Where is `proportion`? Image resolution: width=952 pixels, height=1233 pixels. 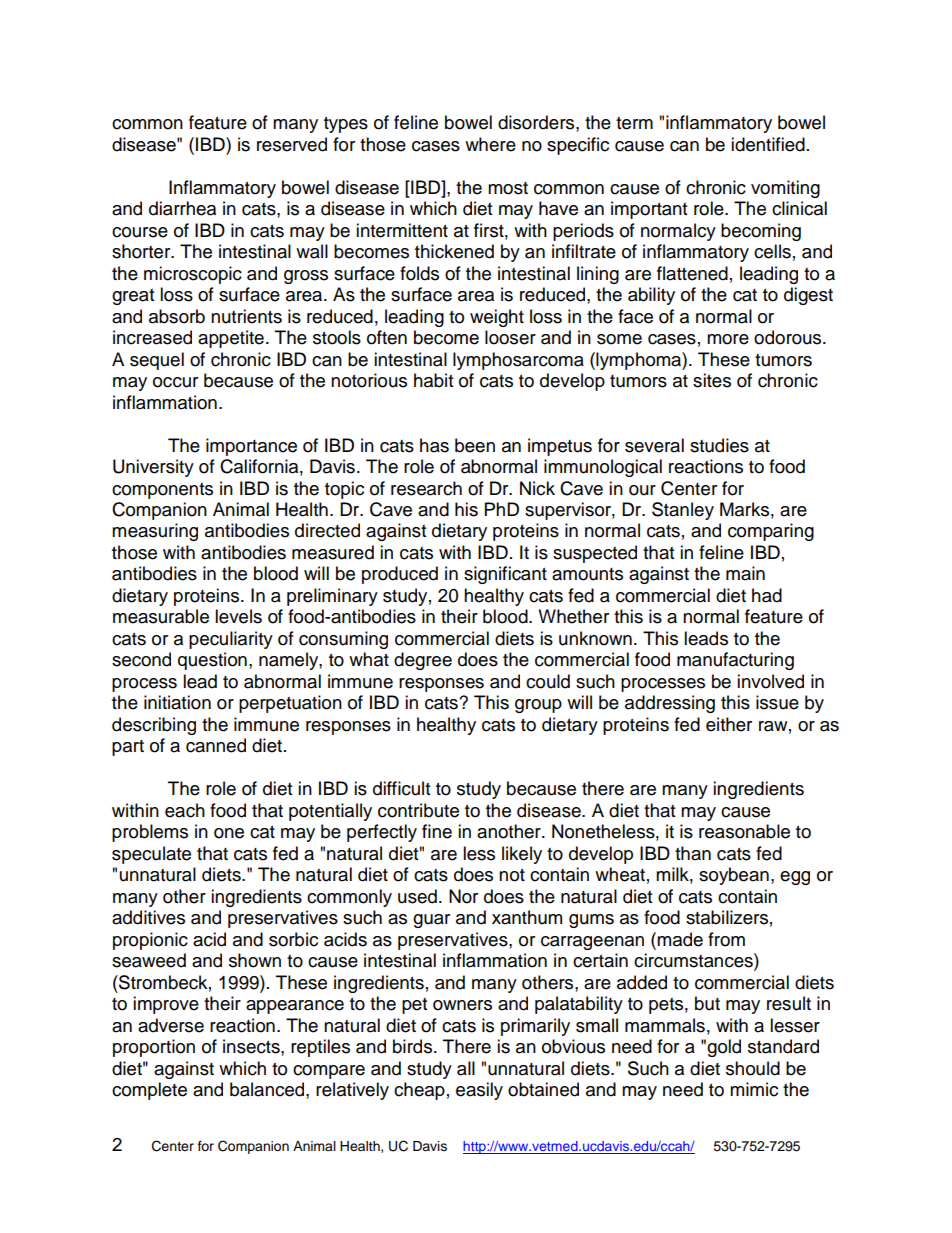
proportion is located at coordinates (154, 1048).
